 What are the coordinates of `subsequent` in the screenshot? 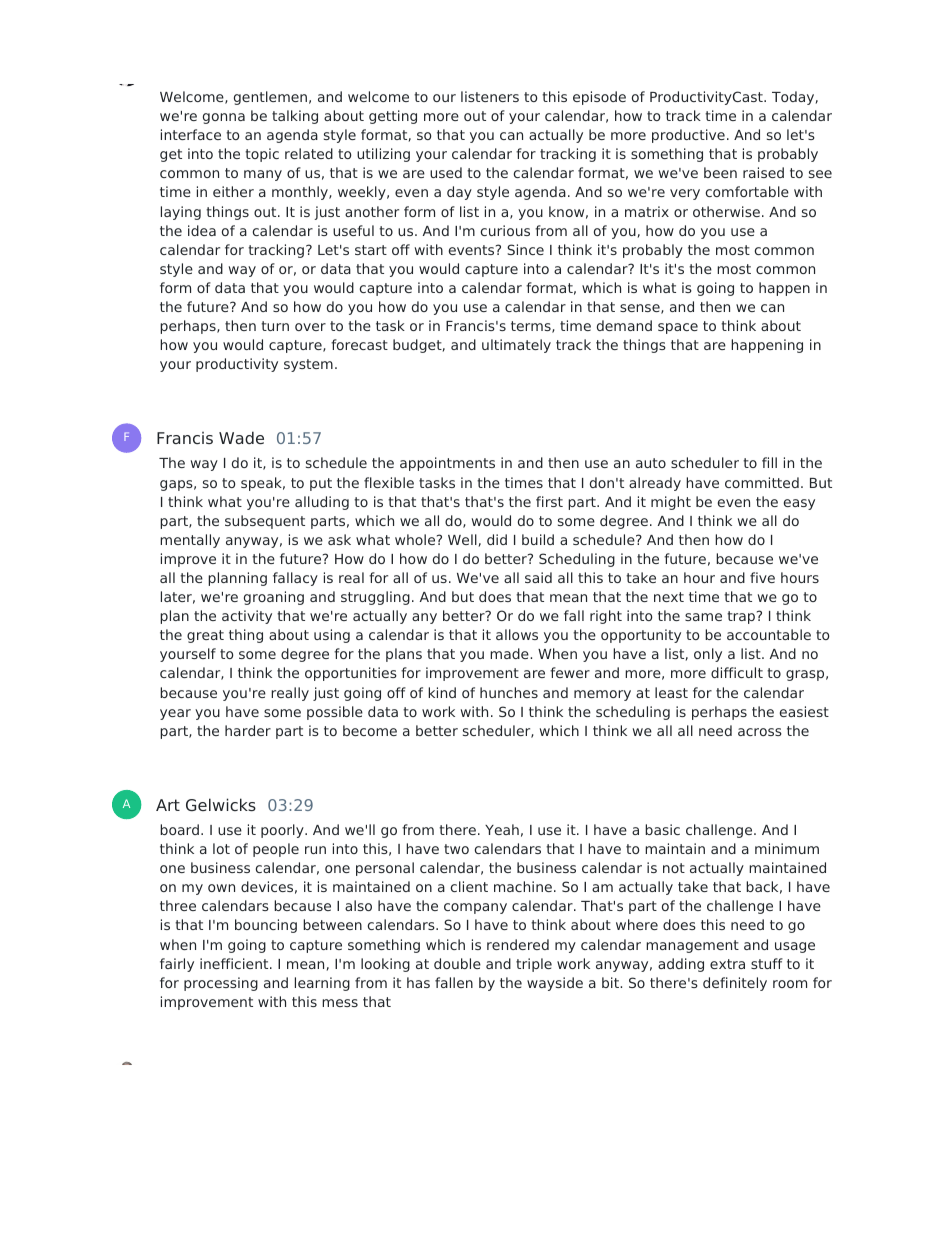 It's located at (265, 522).
